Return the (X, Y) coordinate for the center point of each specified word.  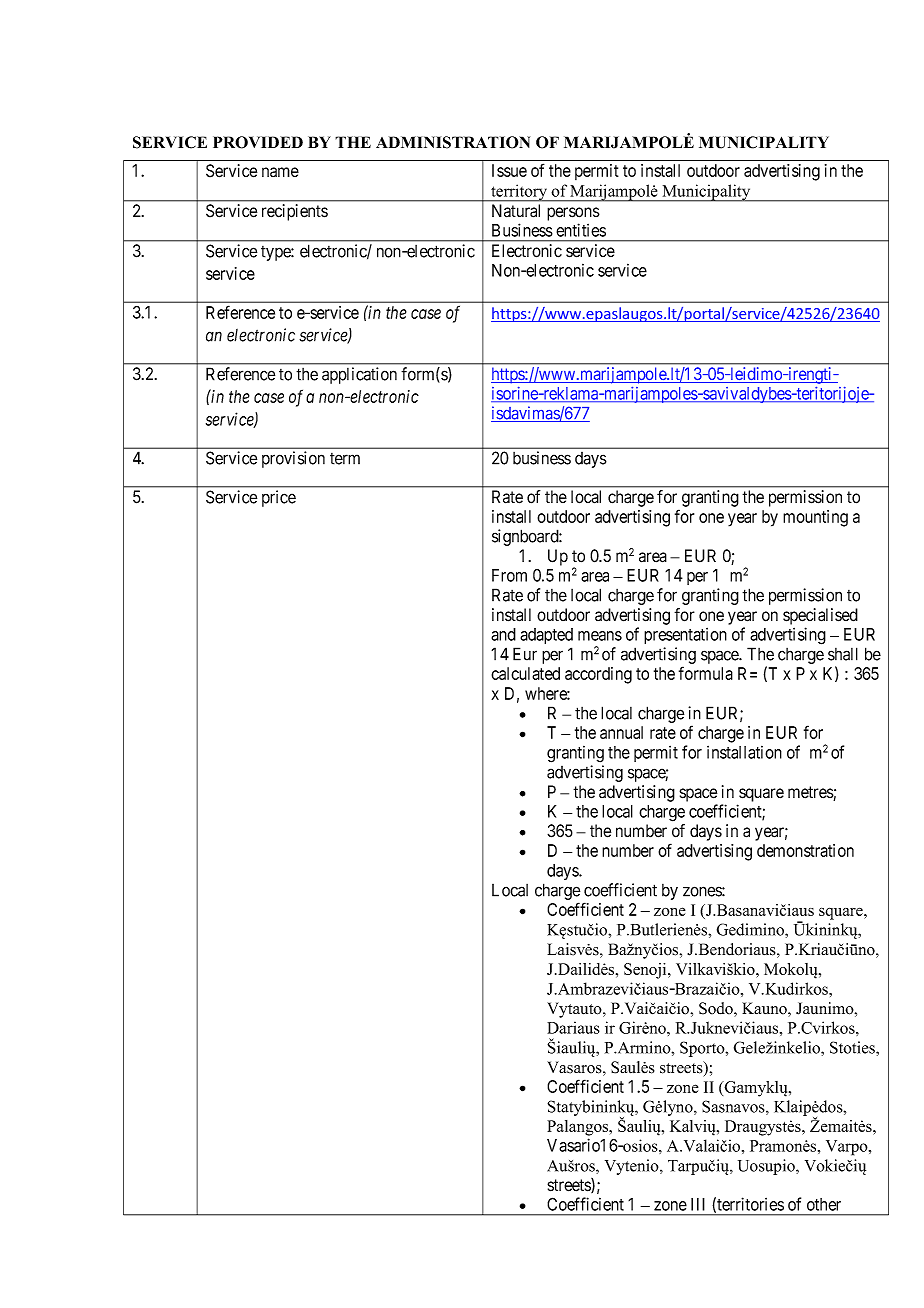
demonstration (805, 850)
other (824, 1204)
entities (581, 230)
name (280, 172)
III (698, 1204)
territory (519, 193)
